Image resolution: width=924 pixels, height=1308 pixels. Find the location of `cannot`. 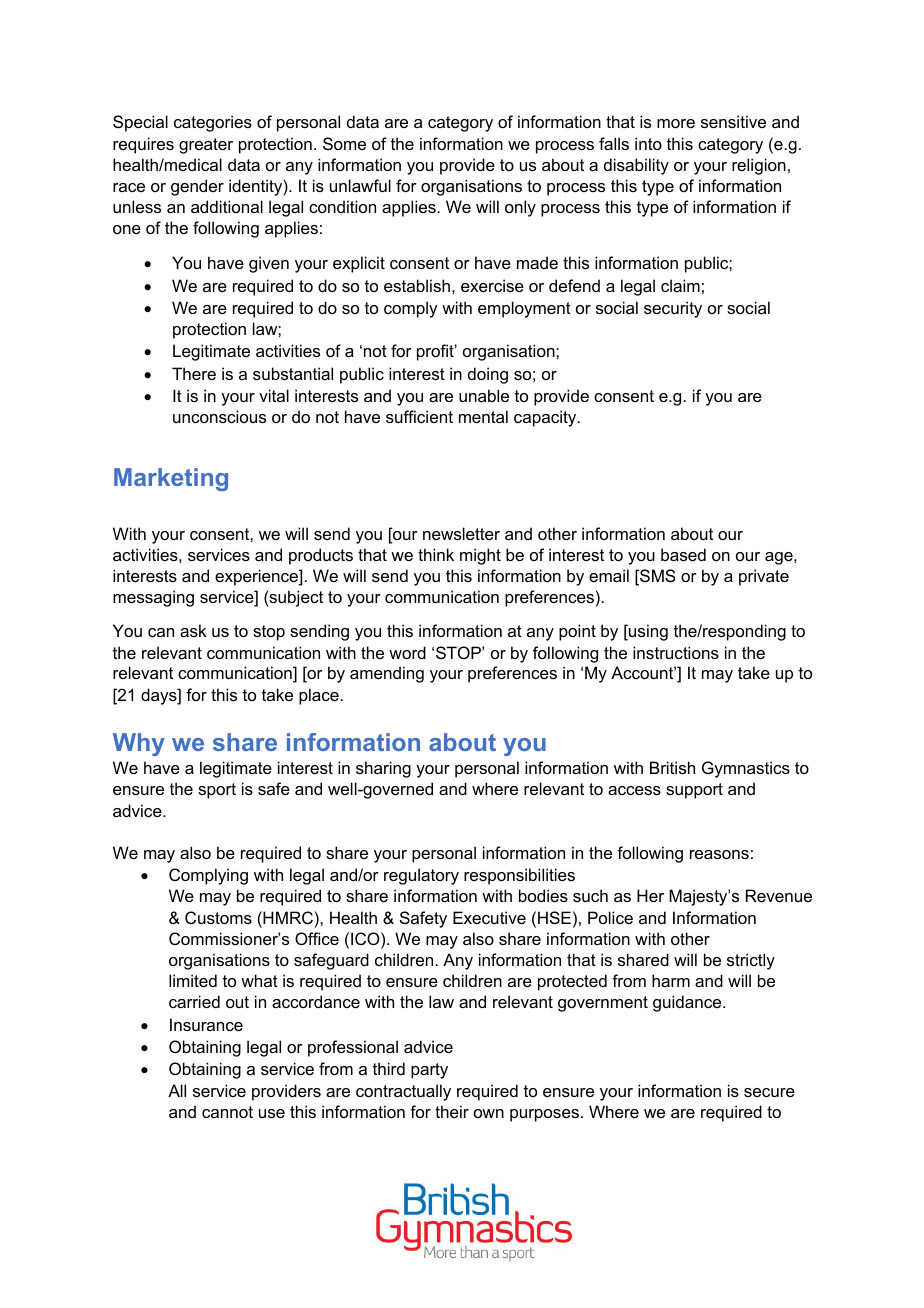

cannot is located at coordinates (227, 1112).
